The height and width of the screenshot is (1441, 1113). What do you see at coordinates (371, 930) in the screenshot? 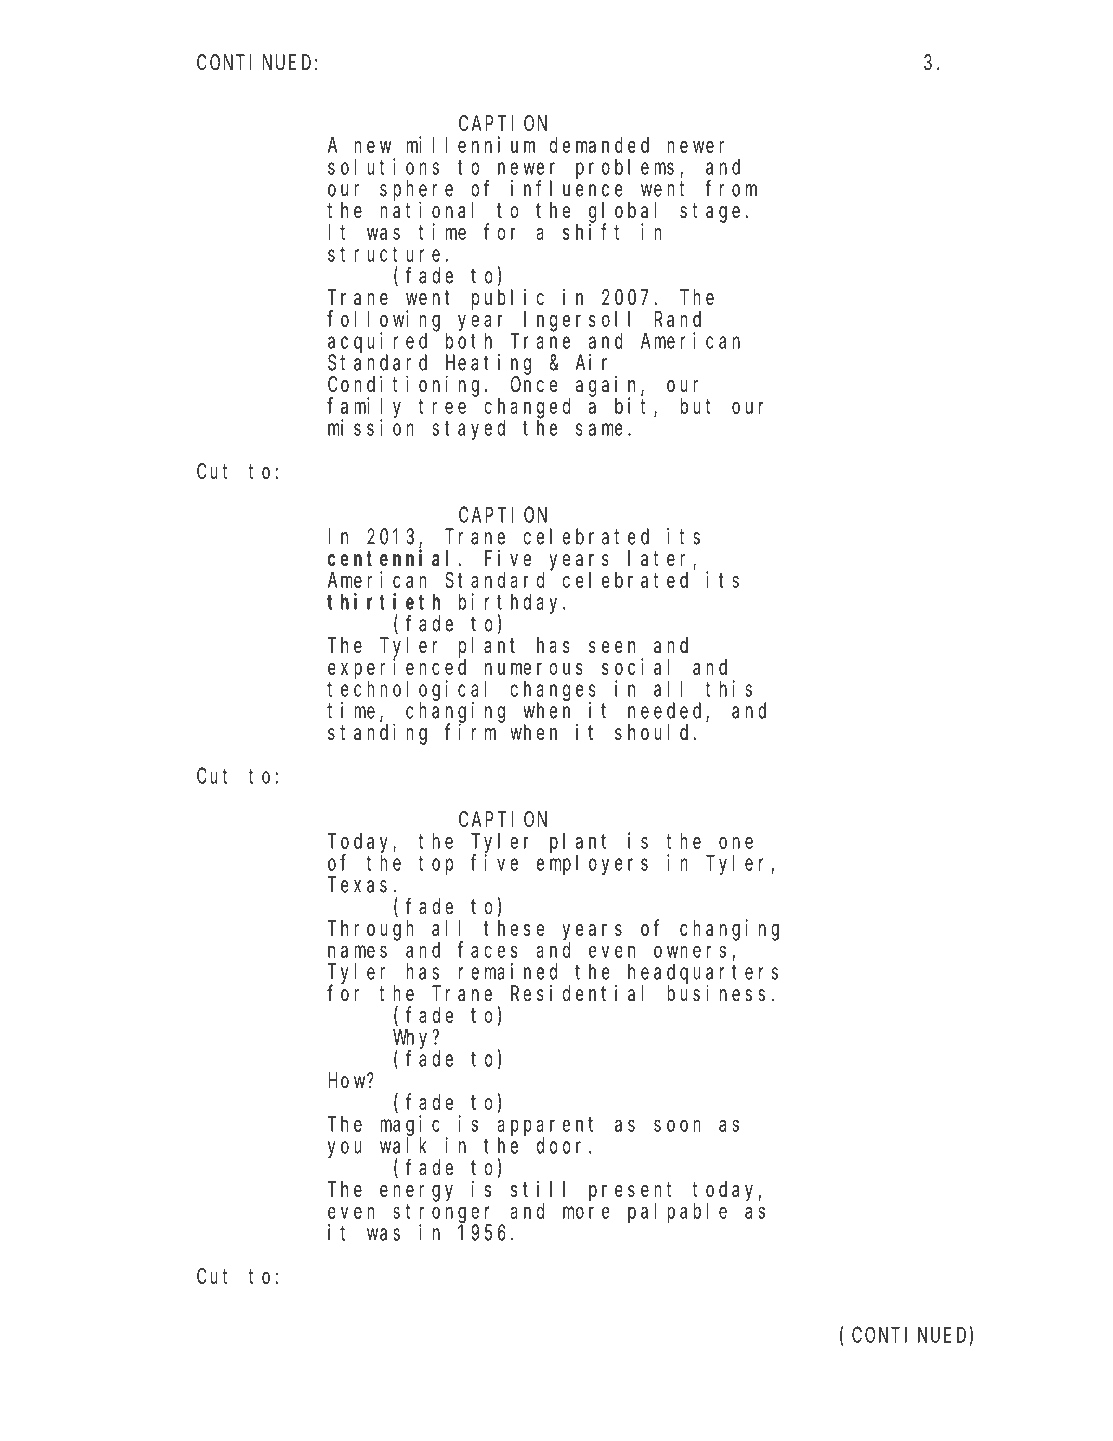
I see `Through` at bounding box center [371, 930].
